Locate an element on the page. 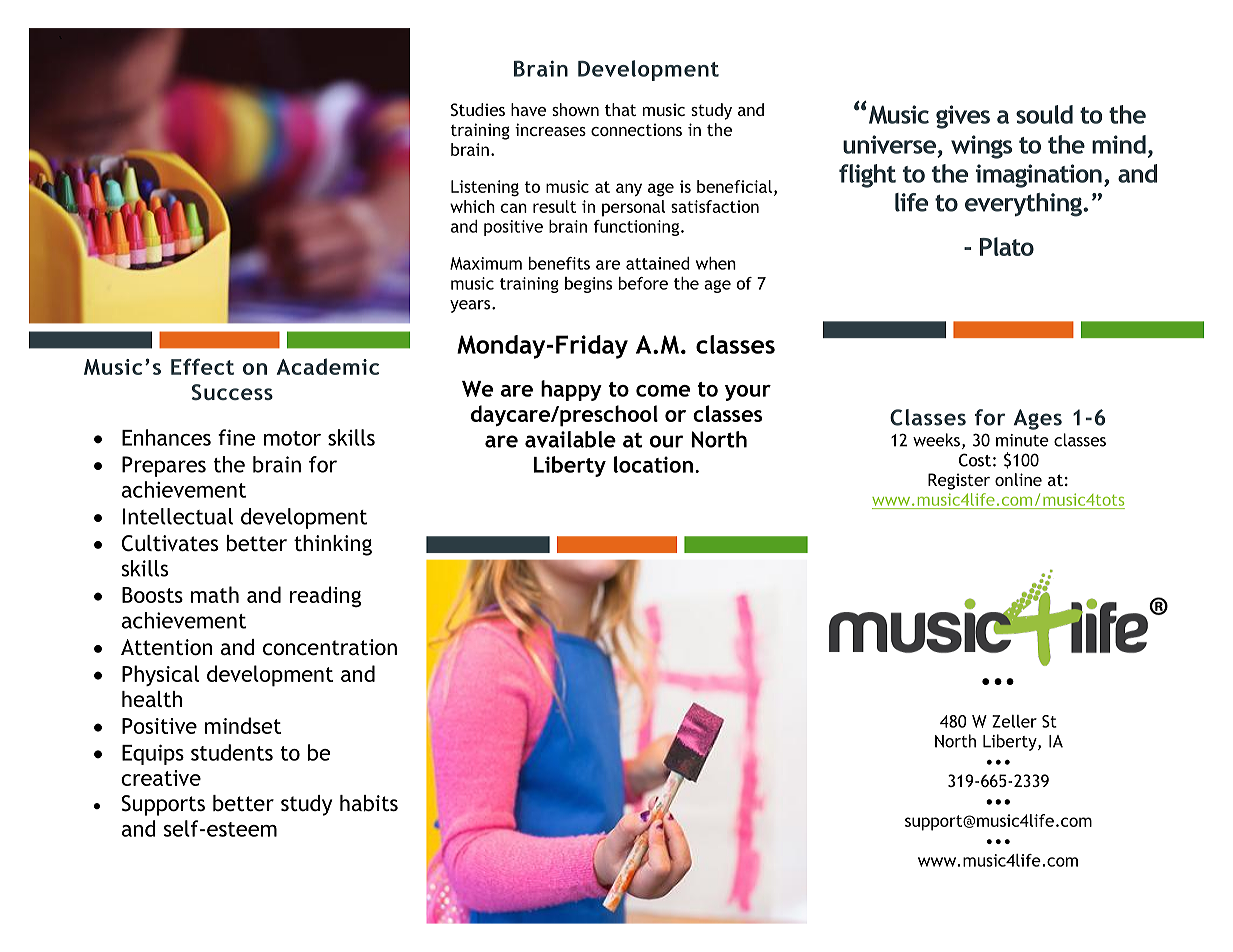  Zeller is located at coordinates (1014, 721).
